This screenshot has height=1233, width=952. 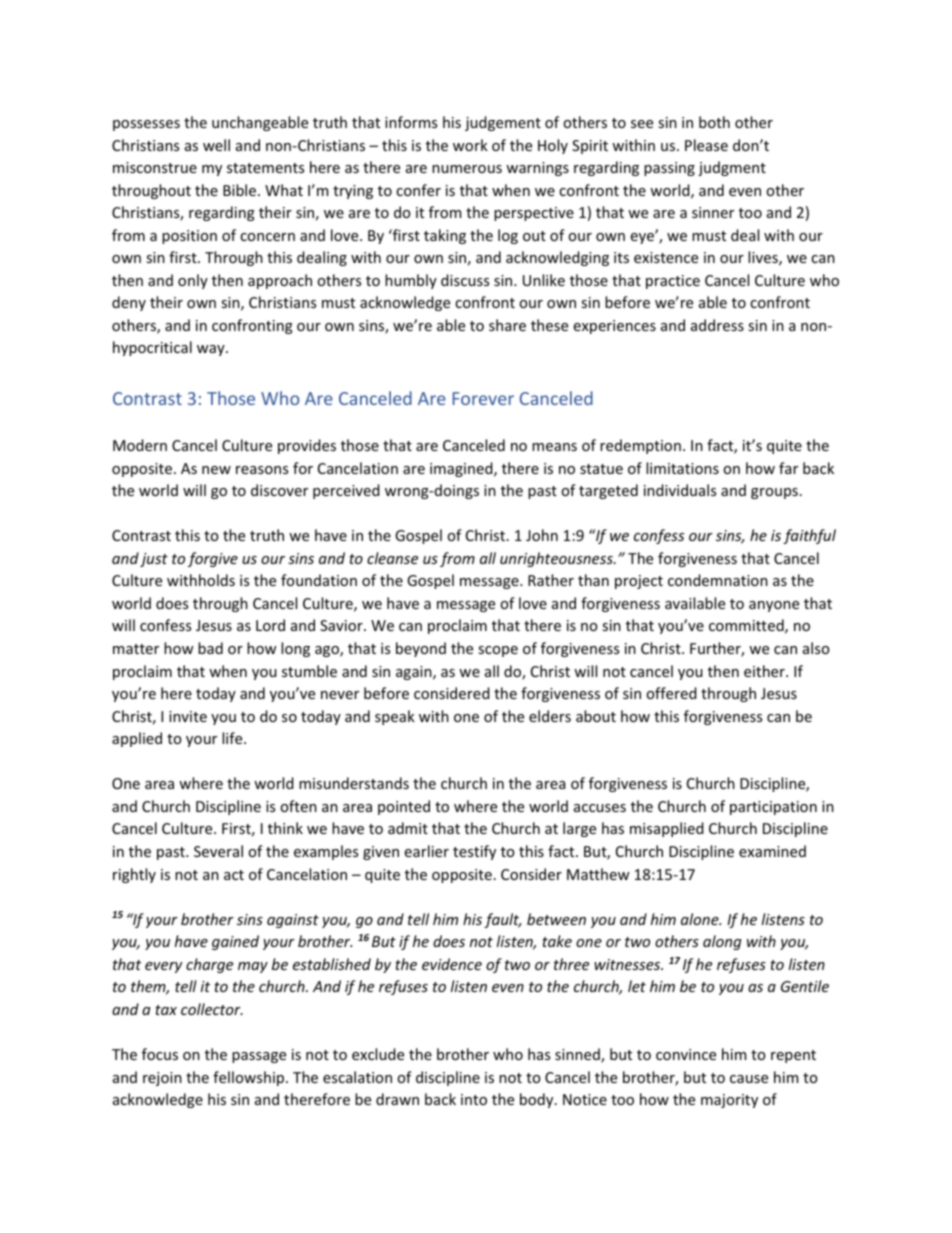 I want to click on well, so click(x=216, y=145).
